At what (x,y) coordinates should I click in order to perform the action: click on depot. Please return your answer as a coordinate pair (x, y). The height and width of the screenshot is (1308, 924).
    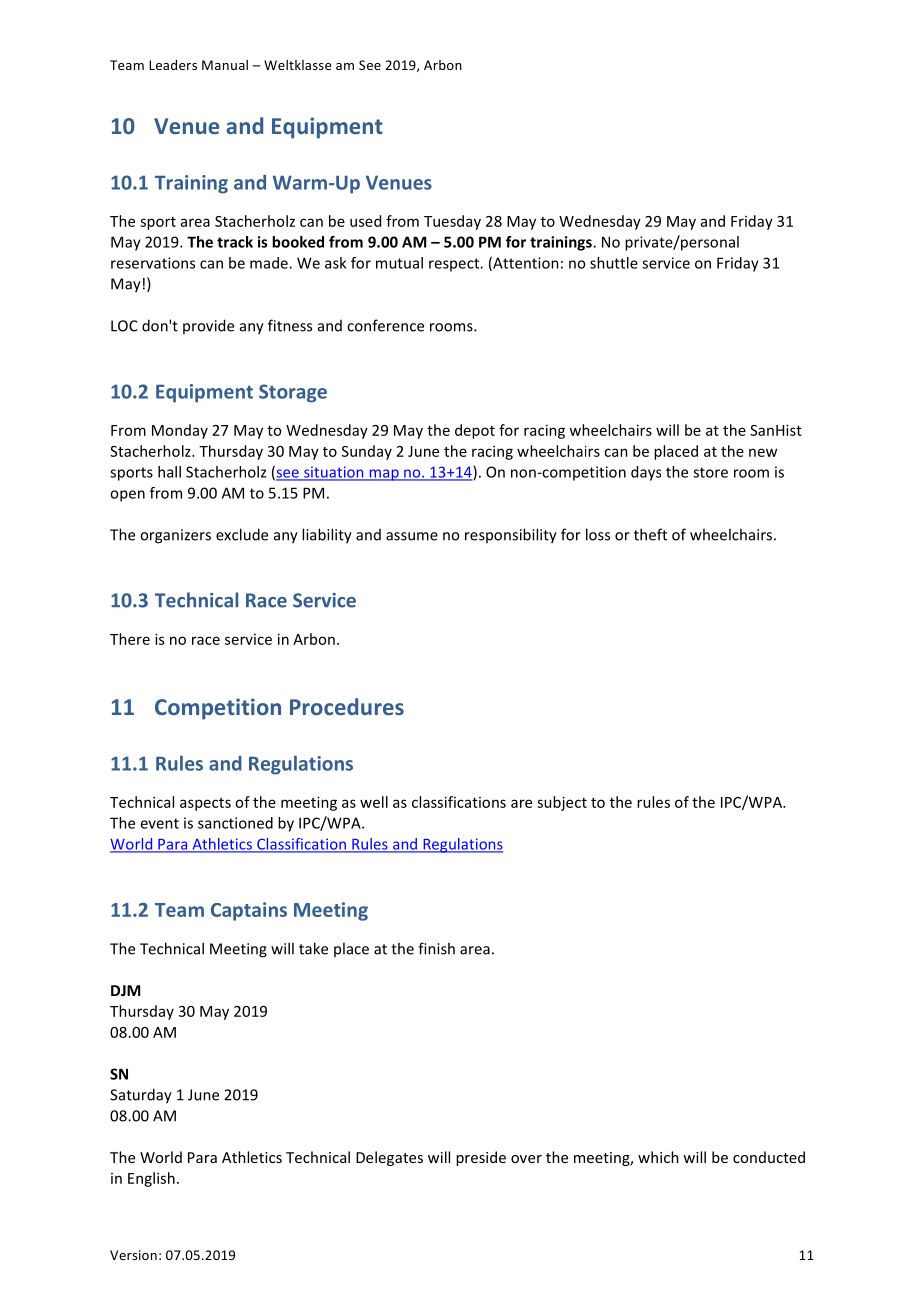
    Looking at the image, I should click on (475, 431).
